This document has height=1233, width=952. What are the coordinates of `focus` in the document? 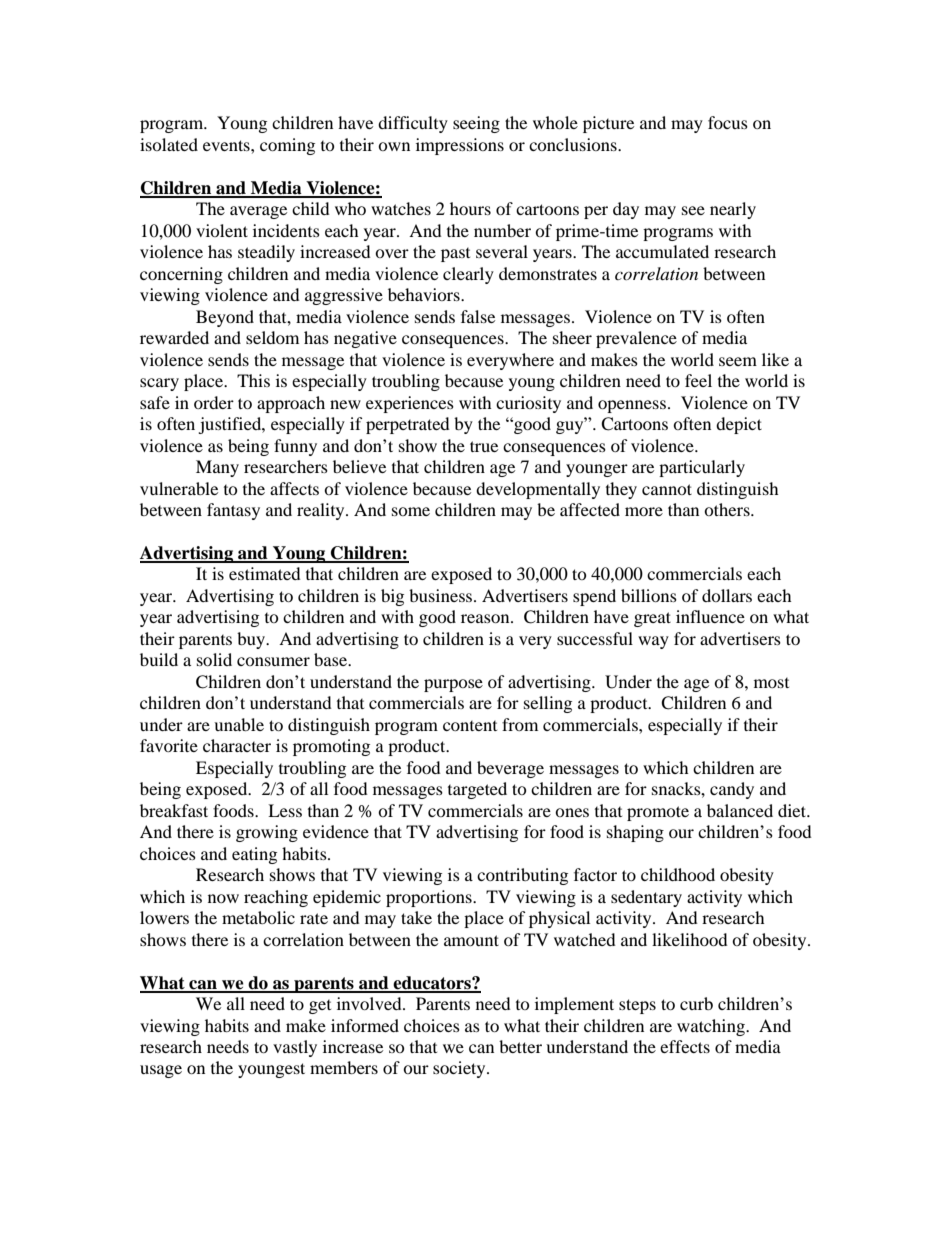 It's located at (728, 122).
